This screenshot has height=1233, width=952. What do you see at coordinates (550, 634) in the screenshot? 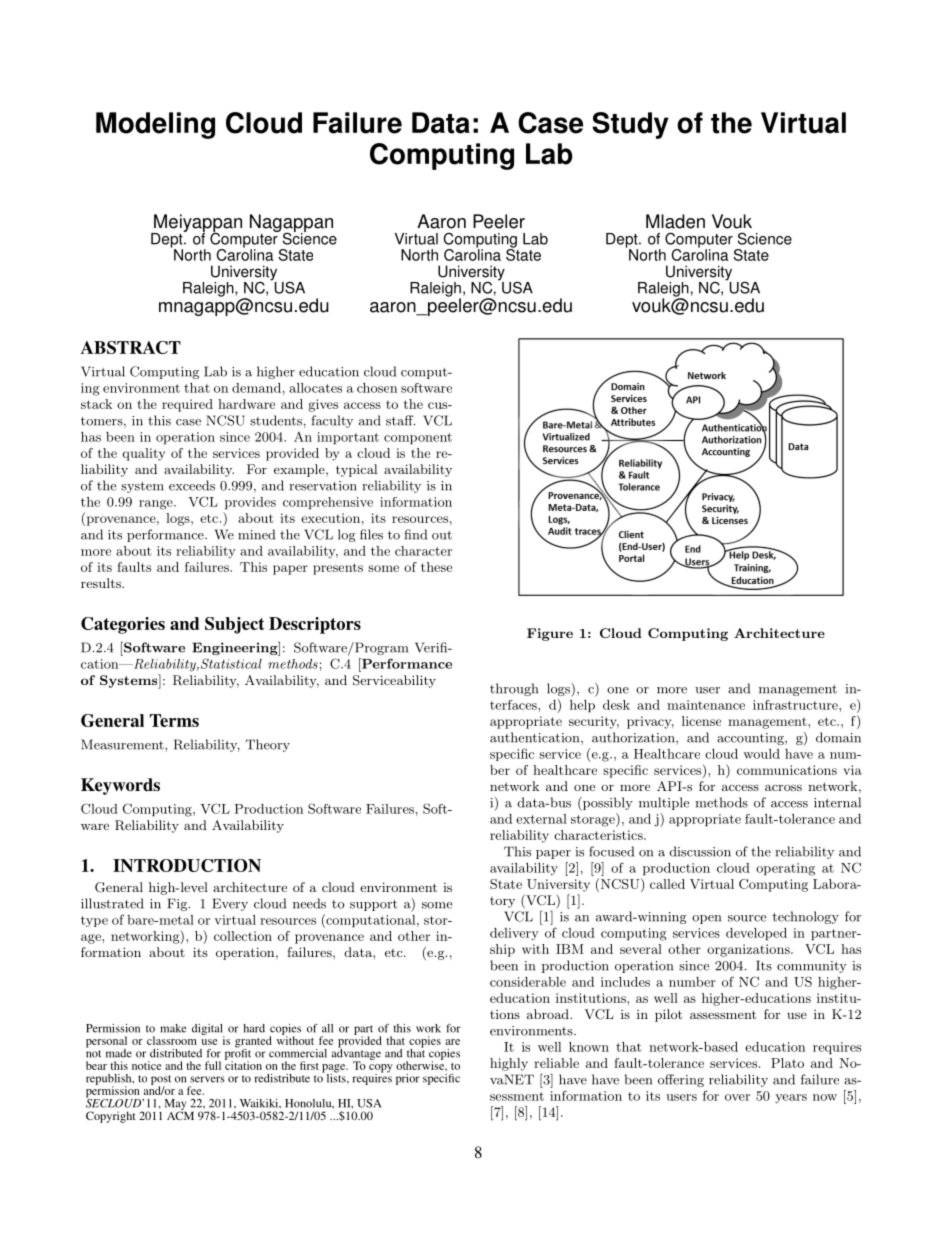
I see `Figure` at bounding box center [550, 634].
